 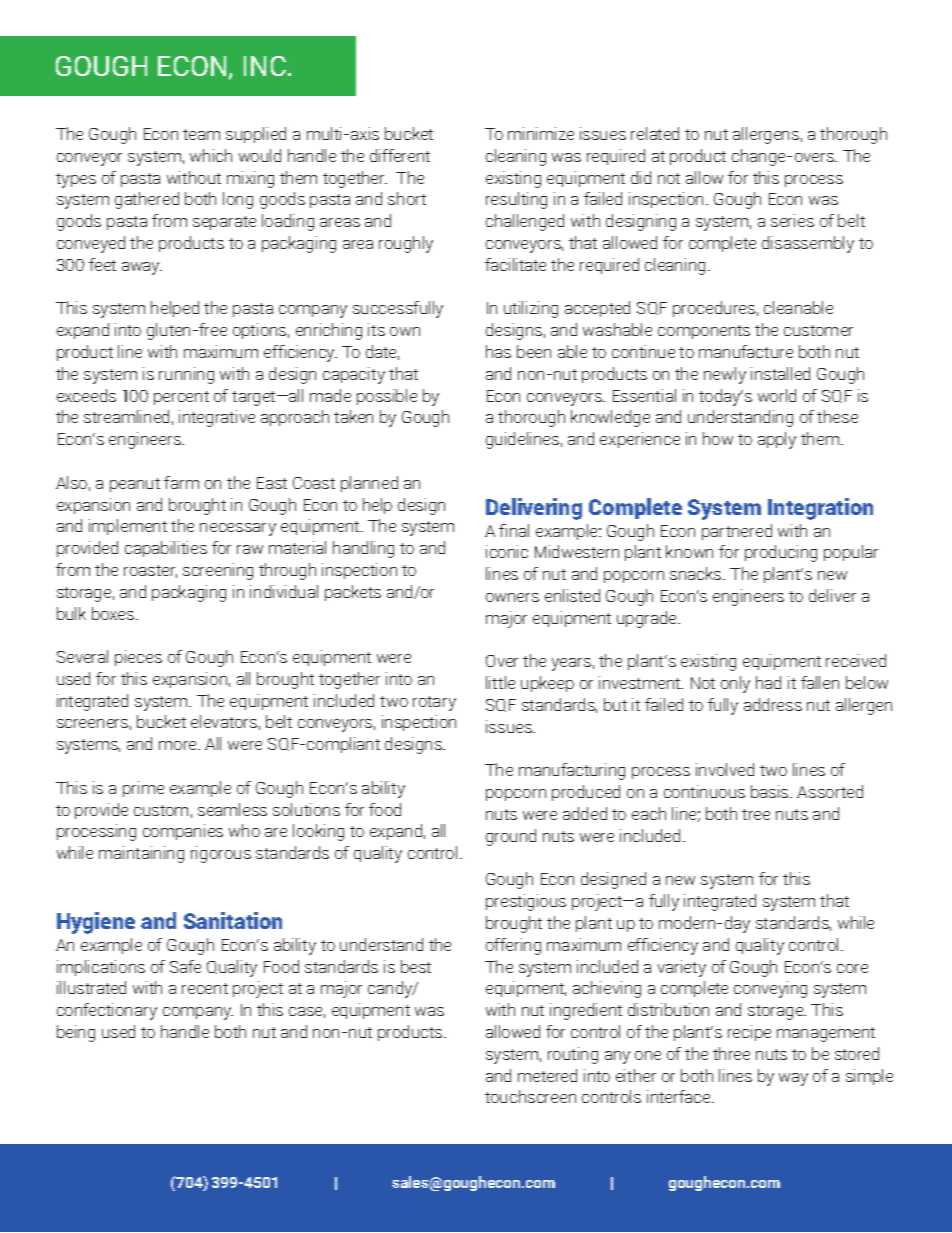 I want to click on rotary, so click(x=434, y=703).
